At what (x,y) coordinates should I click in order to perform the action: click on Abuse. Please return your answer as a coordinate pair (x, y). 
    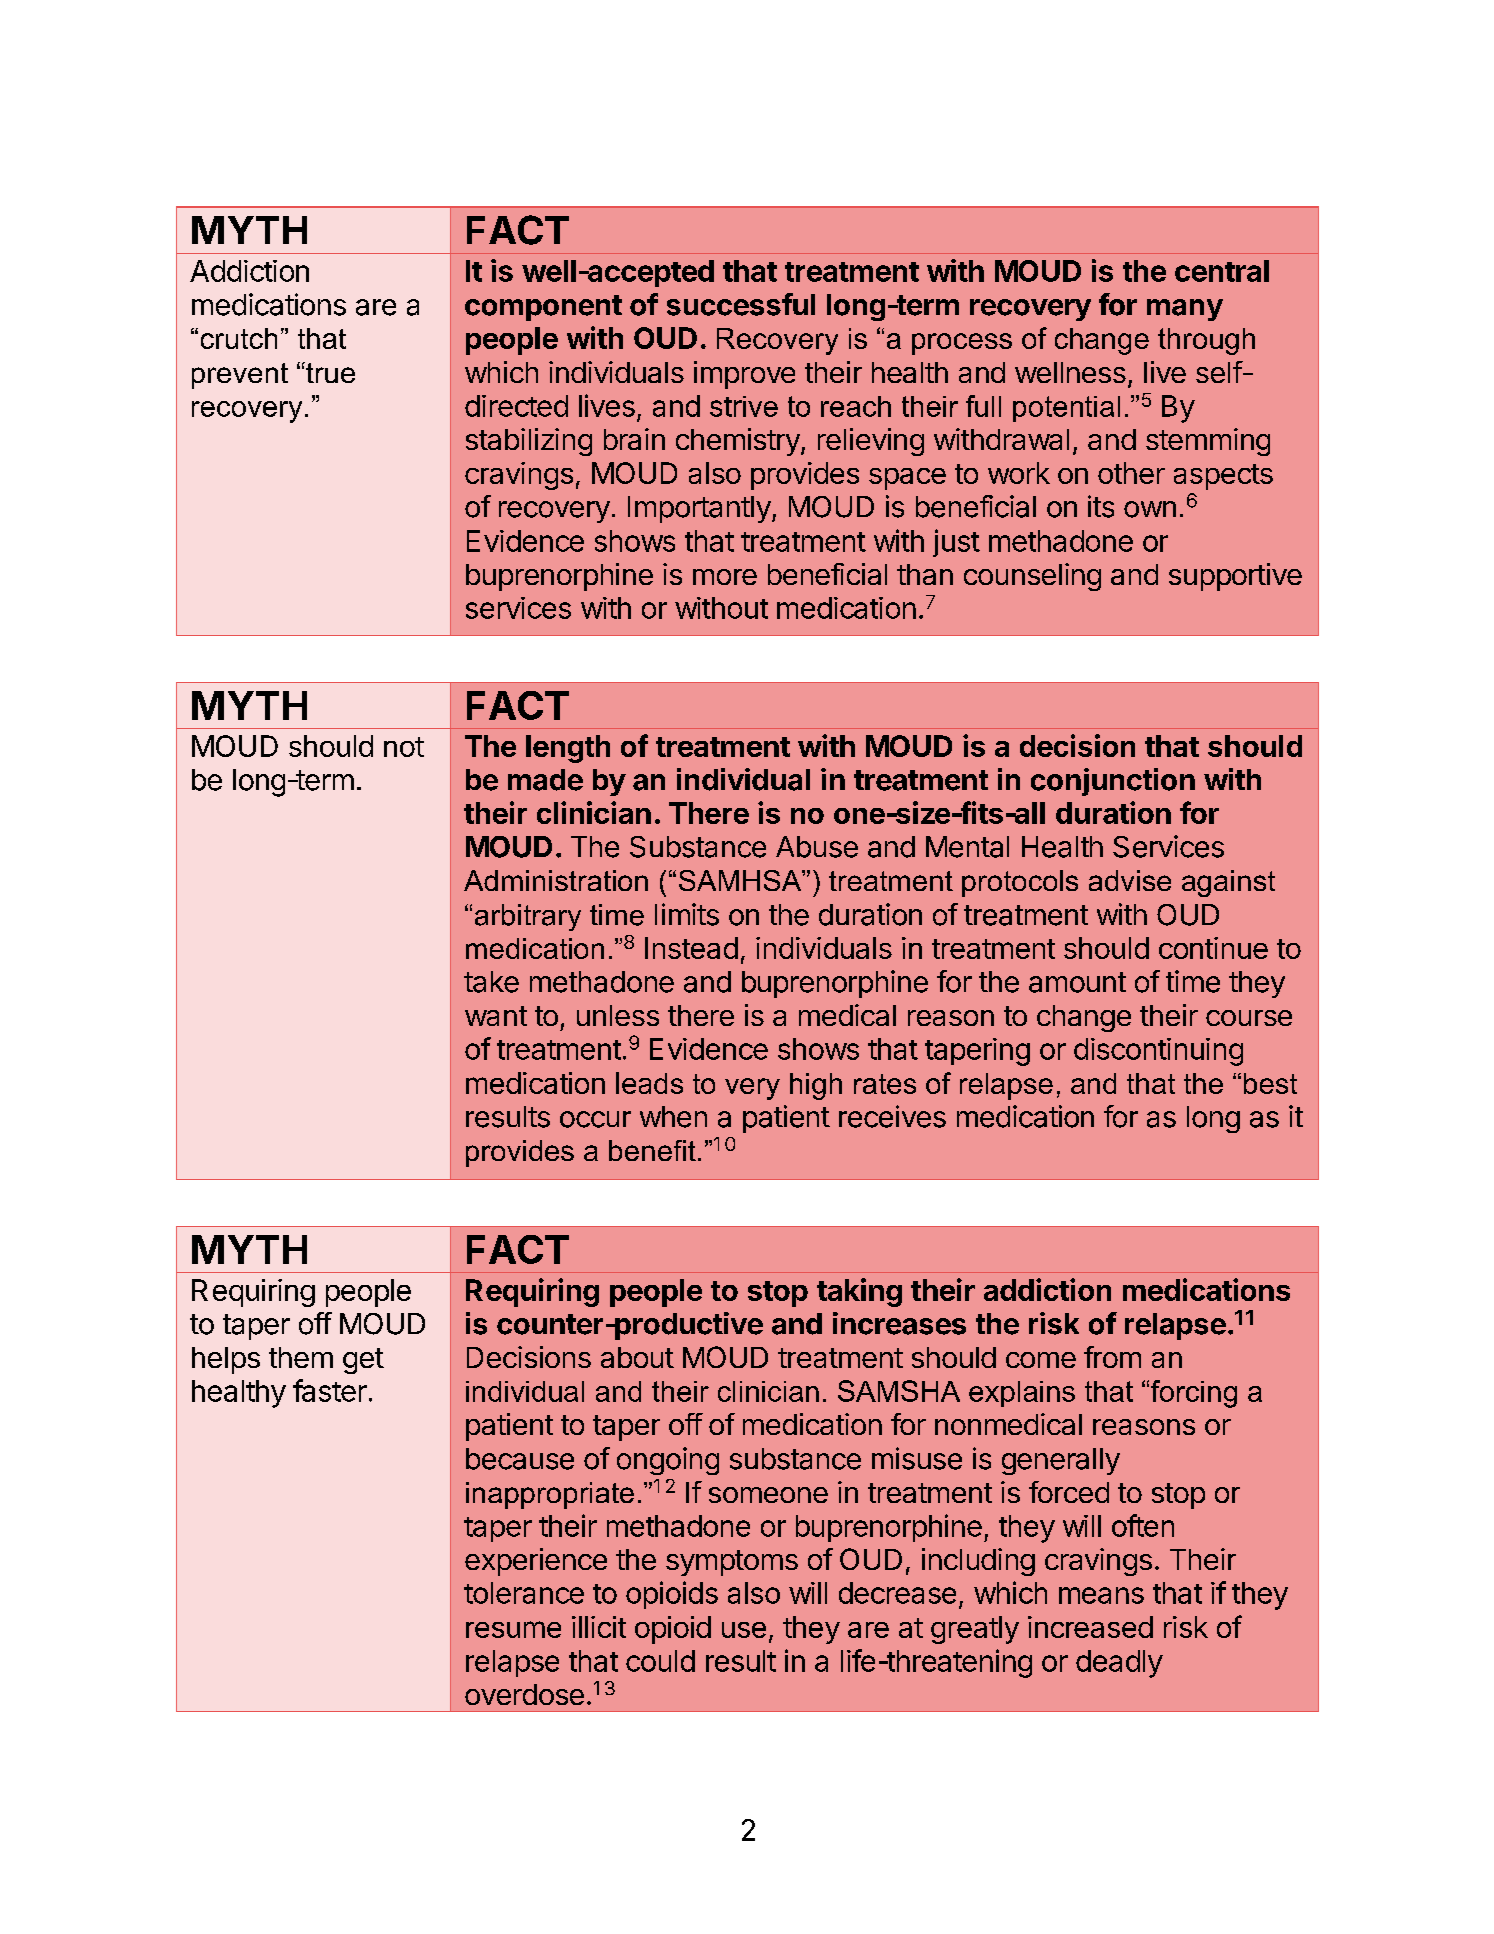
    Looking at the image, I should click on (817, 847).
